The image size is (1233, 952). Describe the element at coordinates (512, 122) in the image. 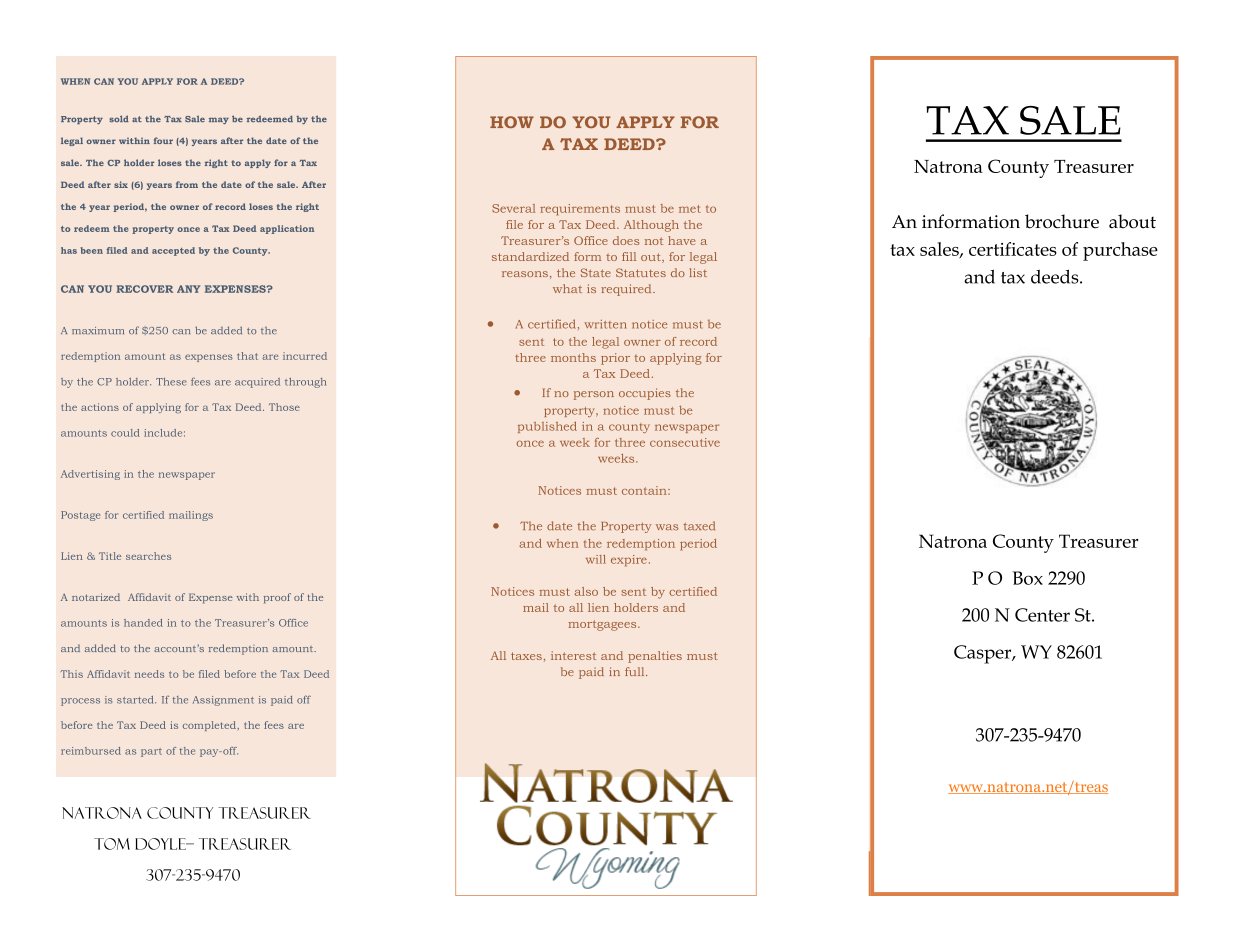

I see `HOW` at that location.
